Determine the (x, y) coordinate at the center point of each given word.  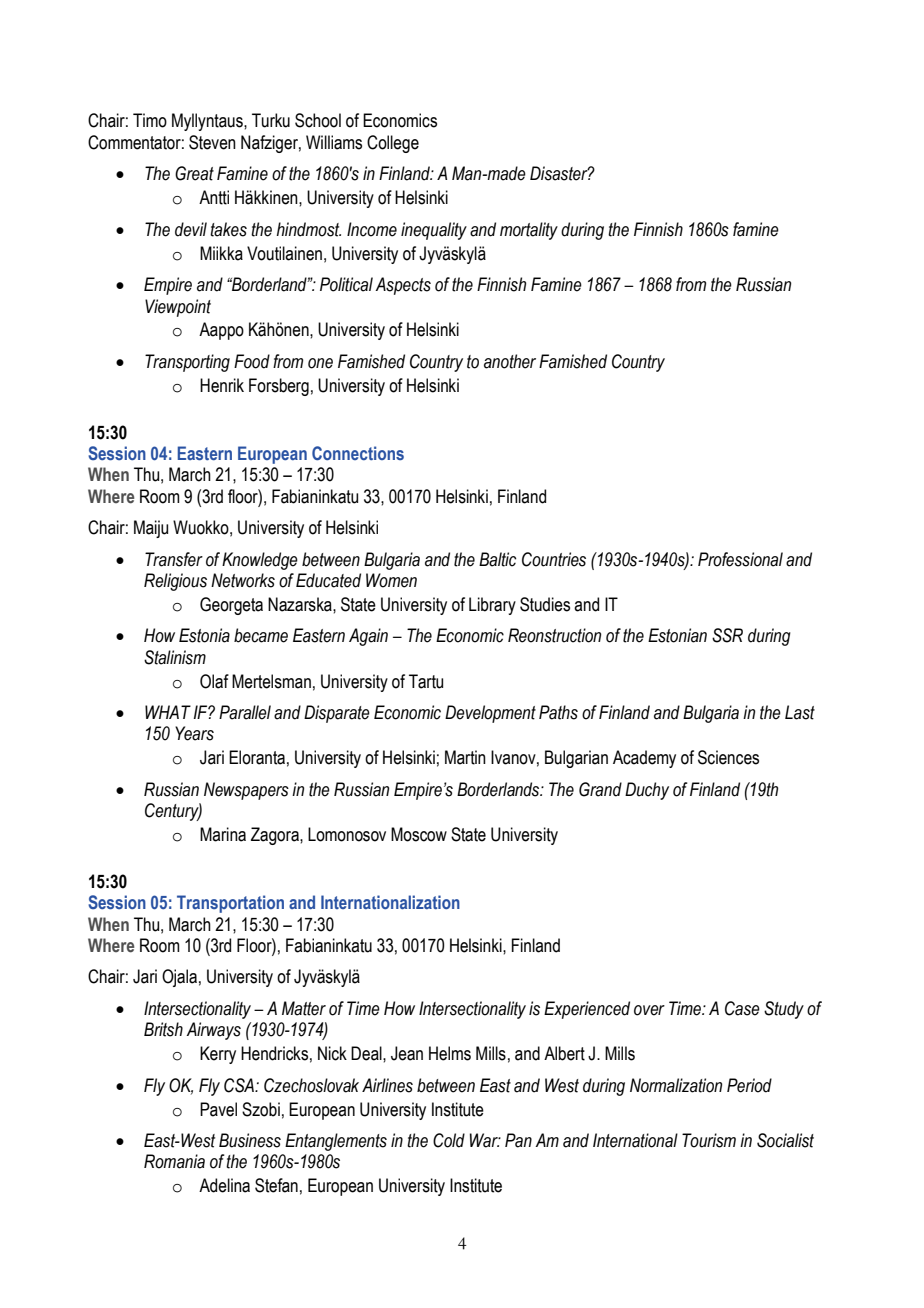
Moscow (419, 834)
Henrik (222, 385)
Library (492, 606)
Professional (740, 559)
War (485, 1140)
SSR (727, 635)
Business (250, 1140)
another (510, 361)
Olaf (214, 681)
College (393, 144)
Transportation (230, 904)
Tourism (709, 1140)
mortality (529, 231)
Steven (212, 142)
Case (742, 1008)
